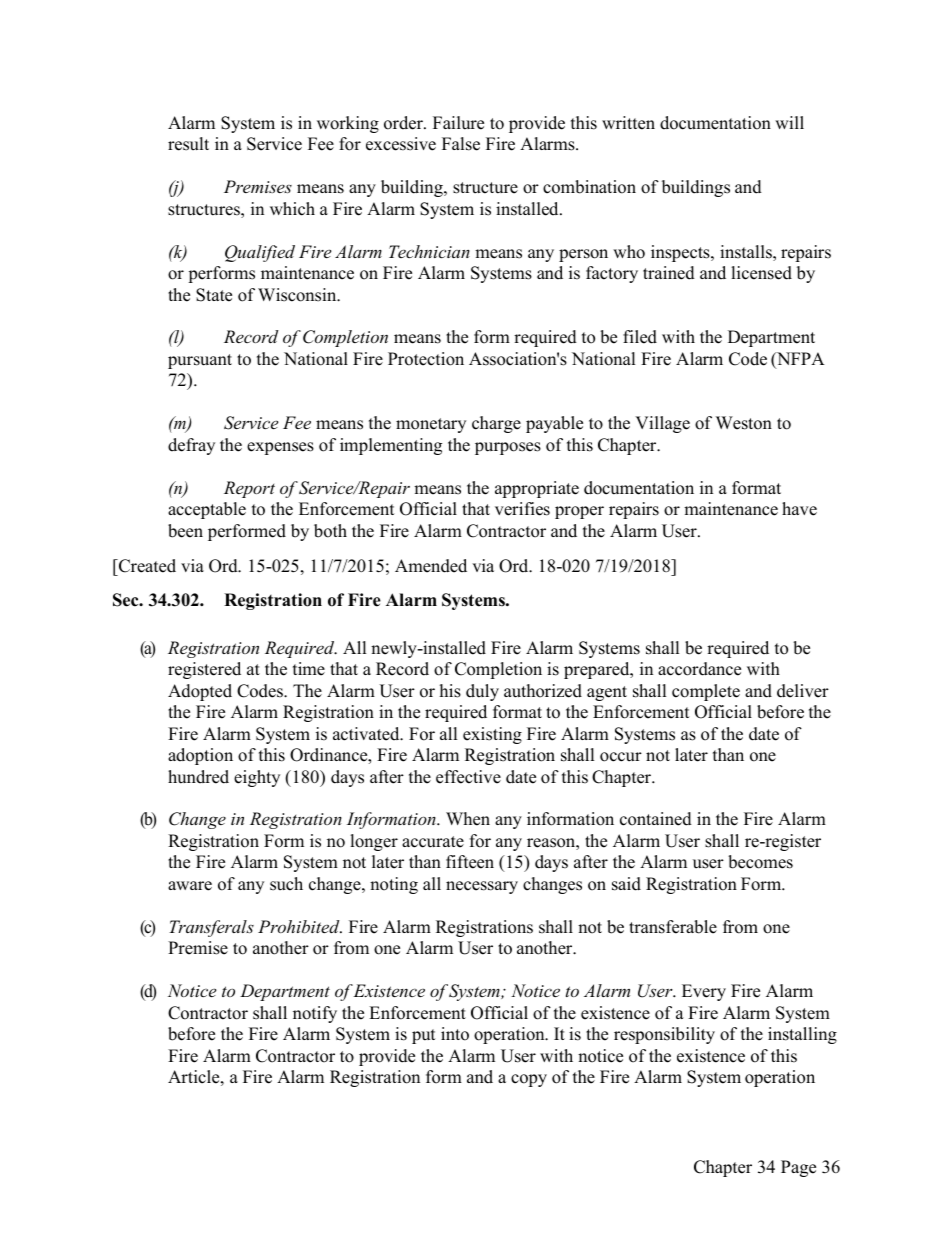 The image size is (952, 1233). Describe the element at coordinates (315, 1014) in the screenshot. I see `notify` at that location.
